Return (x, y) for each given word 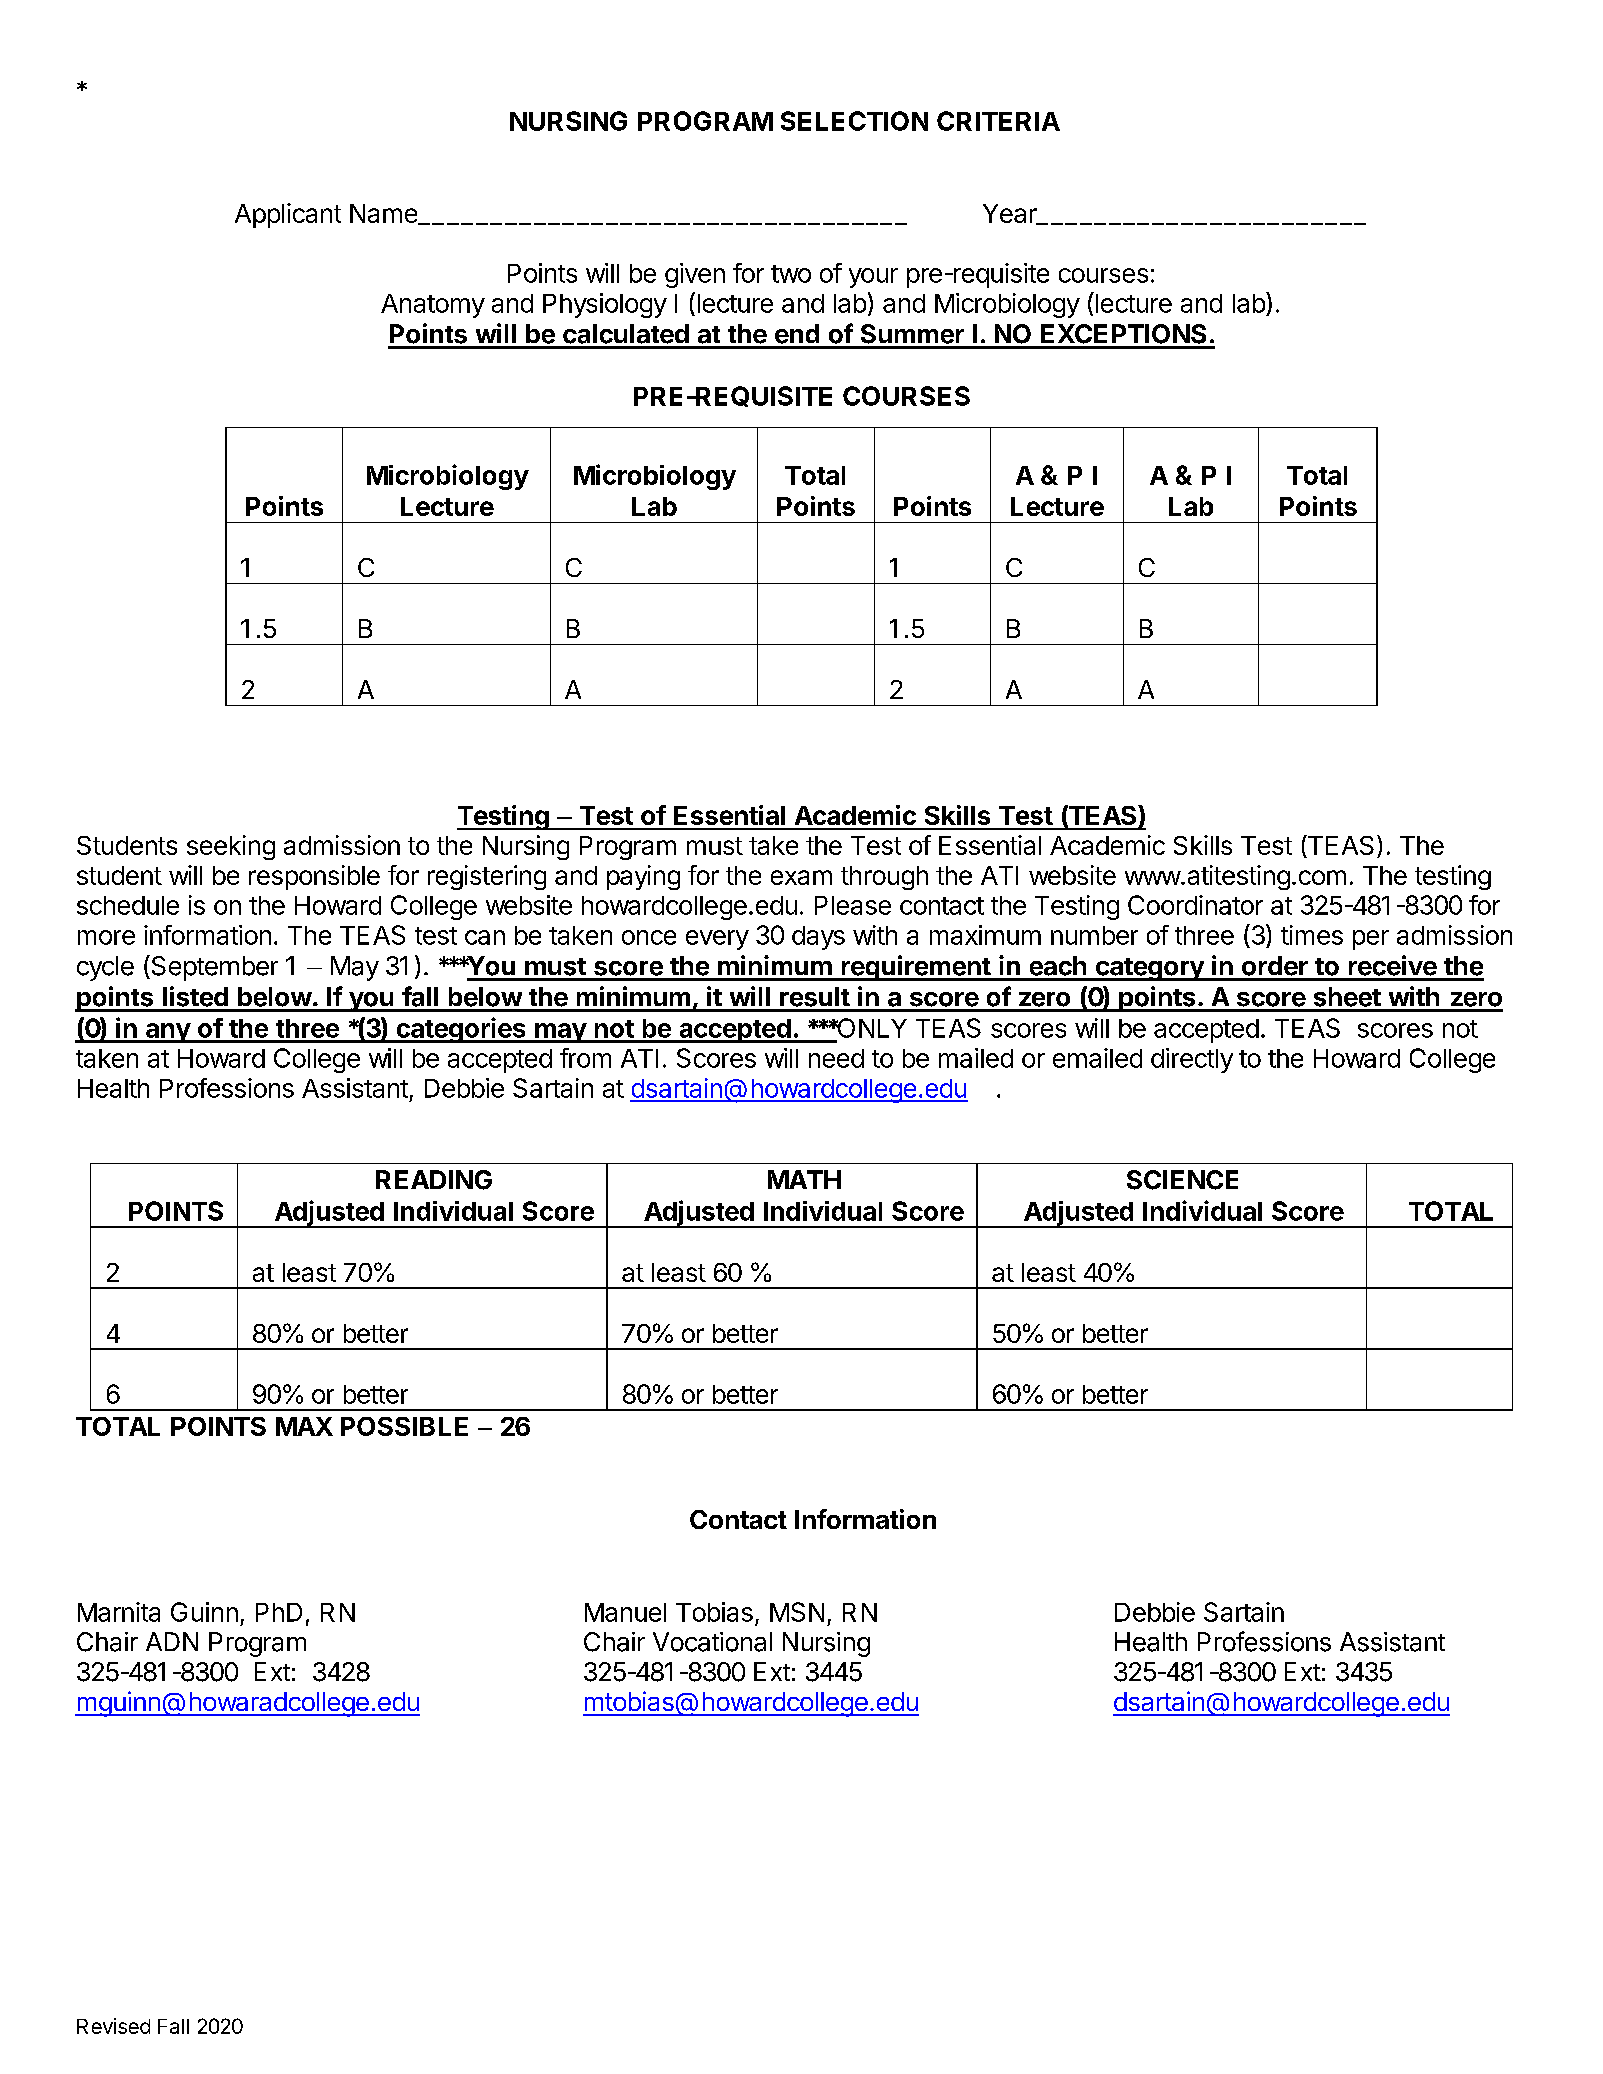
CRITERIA (998, 121)
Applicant (288, 215)
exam (801, 877)
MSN (797, 1612)
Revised (113, 2026)
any (167, 1033)
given (695, 275)
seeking (231, 847)
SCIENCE (1182, 1180)
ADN (172, 1641)
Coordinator (1195, 905)
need (836, 1058)
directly (1192, 1060)
